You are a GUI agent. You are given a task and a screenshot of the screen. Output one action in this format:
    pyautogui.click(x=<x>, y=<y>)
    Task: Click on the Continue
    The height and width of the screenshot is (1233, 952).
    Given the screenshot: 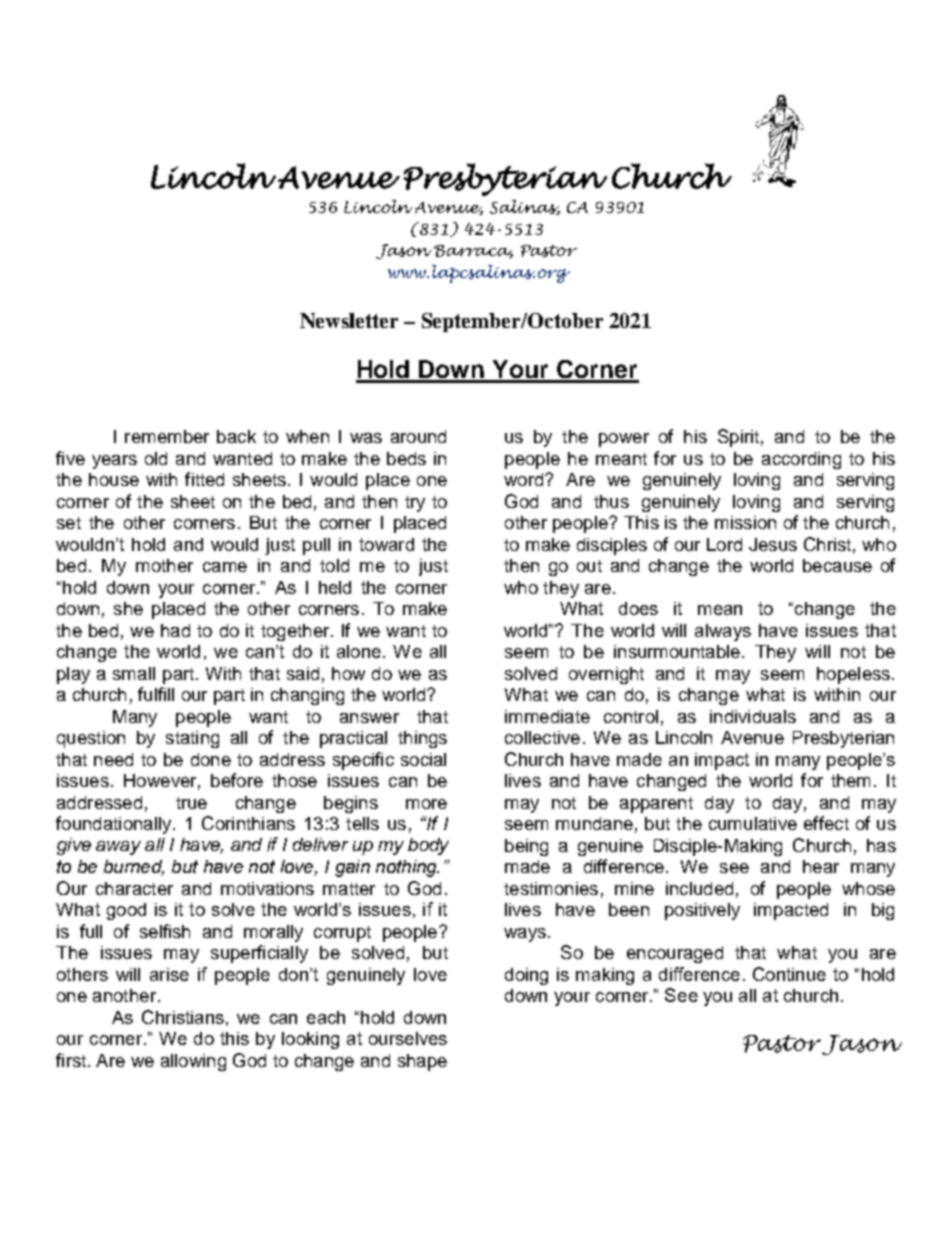 What is the action you would take?
    pyautogui.click(x=789, y=974)
